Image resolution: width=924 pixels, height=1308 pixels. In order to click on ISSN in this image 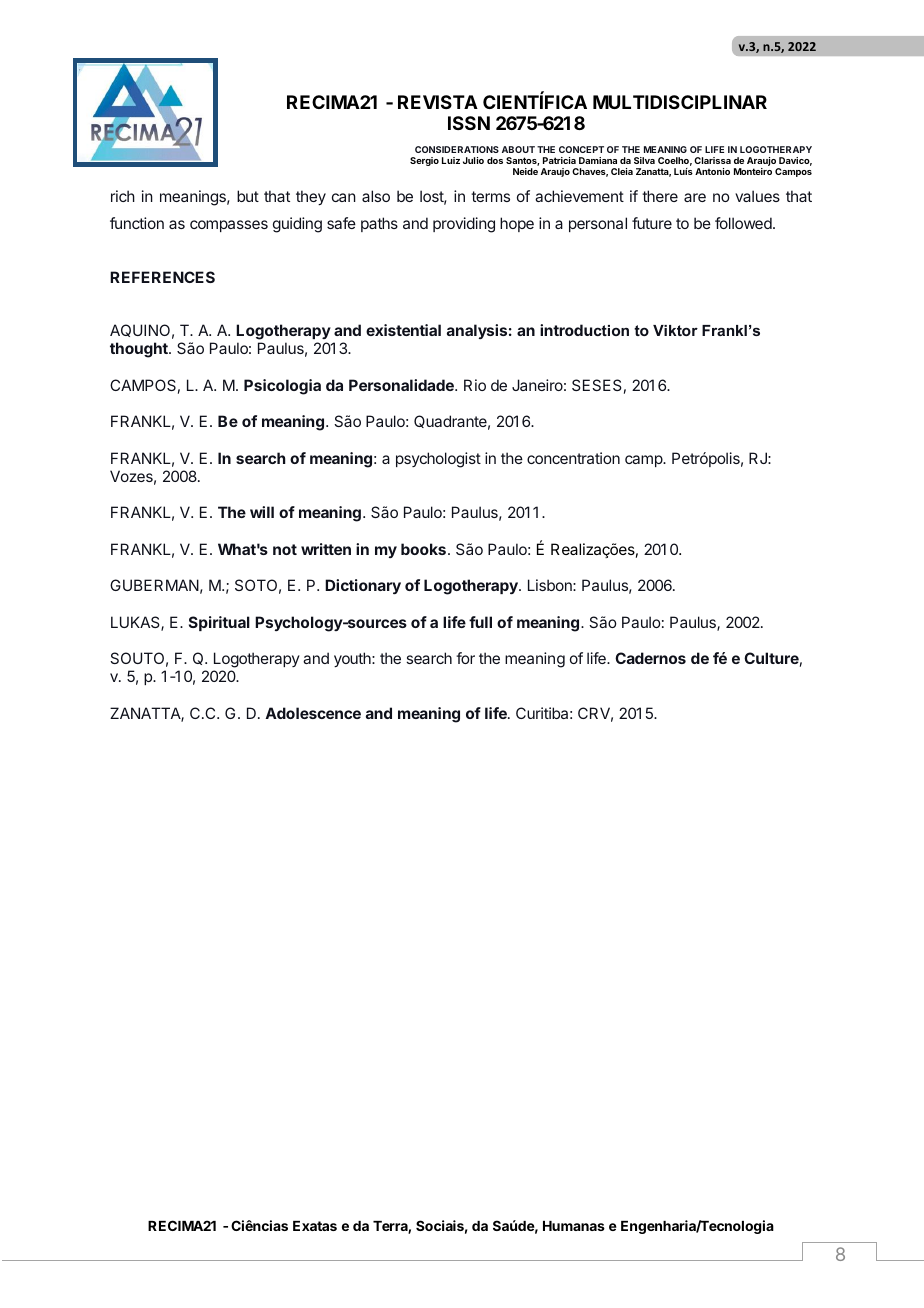, I will do `click(469, 123)`.
